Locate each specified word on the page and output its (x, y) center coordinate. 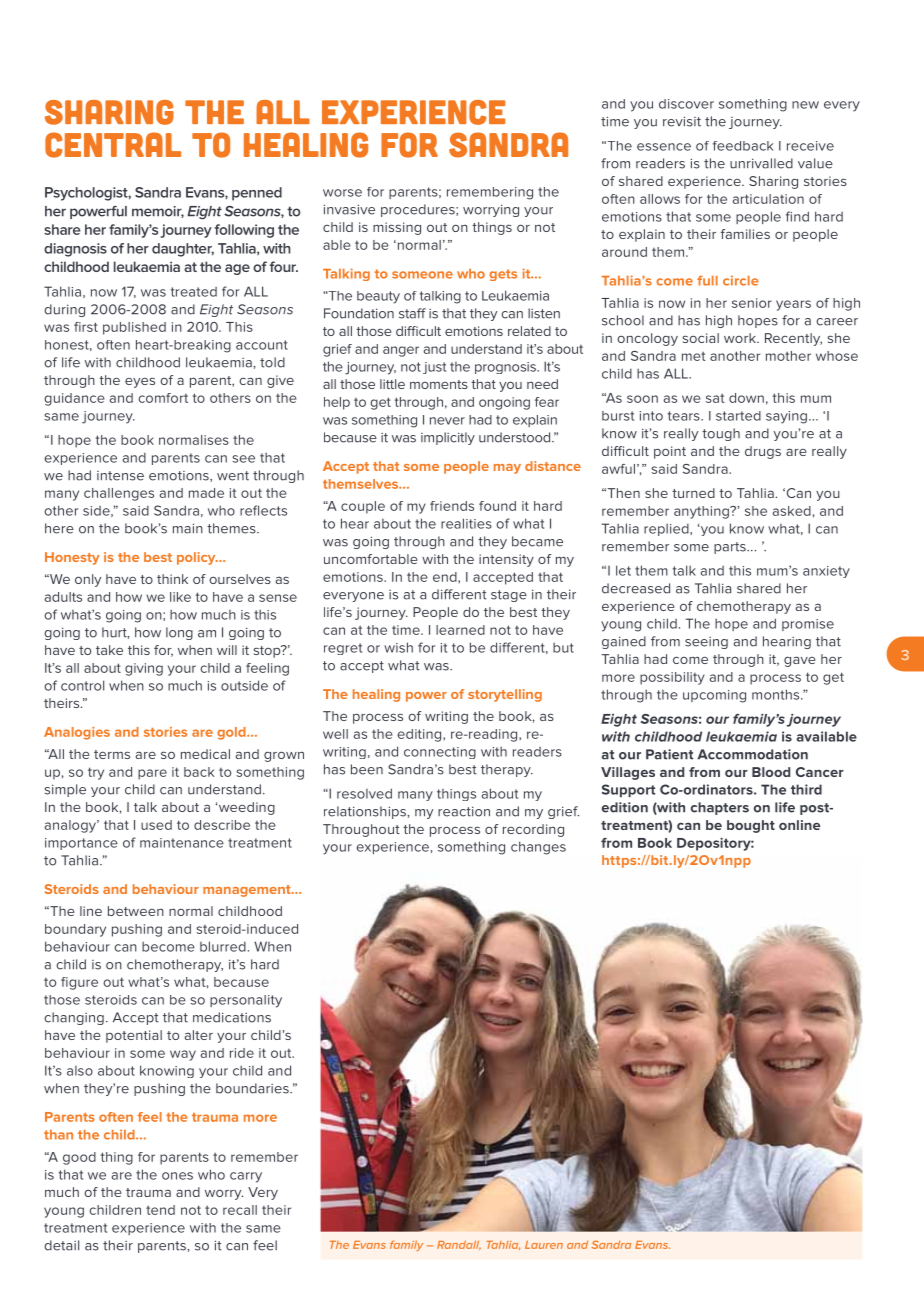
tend (160, 1210)
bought (751, 826)
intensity (506, 560)
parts (731, 548)
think (172, 579)
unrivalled (761, 163)
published (134, 328)
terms (112, 754)
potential (134, 1036)
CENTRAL (113, 145)
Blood (771, 772)
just (434, 368)
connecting (440, 753)
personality (246, 1001)
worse (342, 193)
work (741, 338)
